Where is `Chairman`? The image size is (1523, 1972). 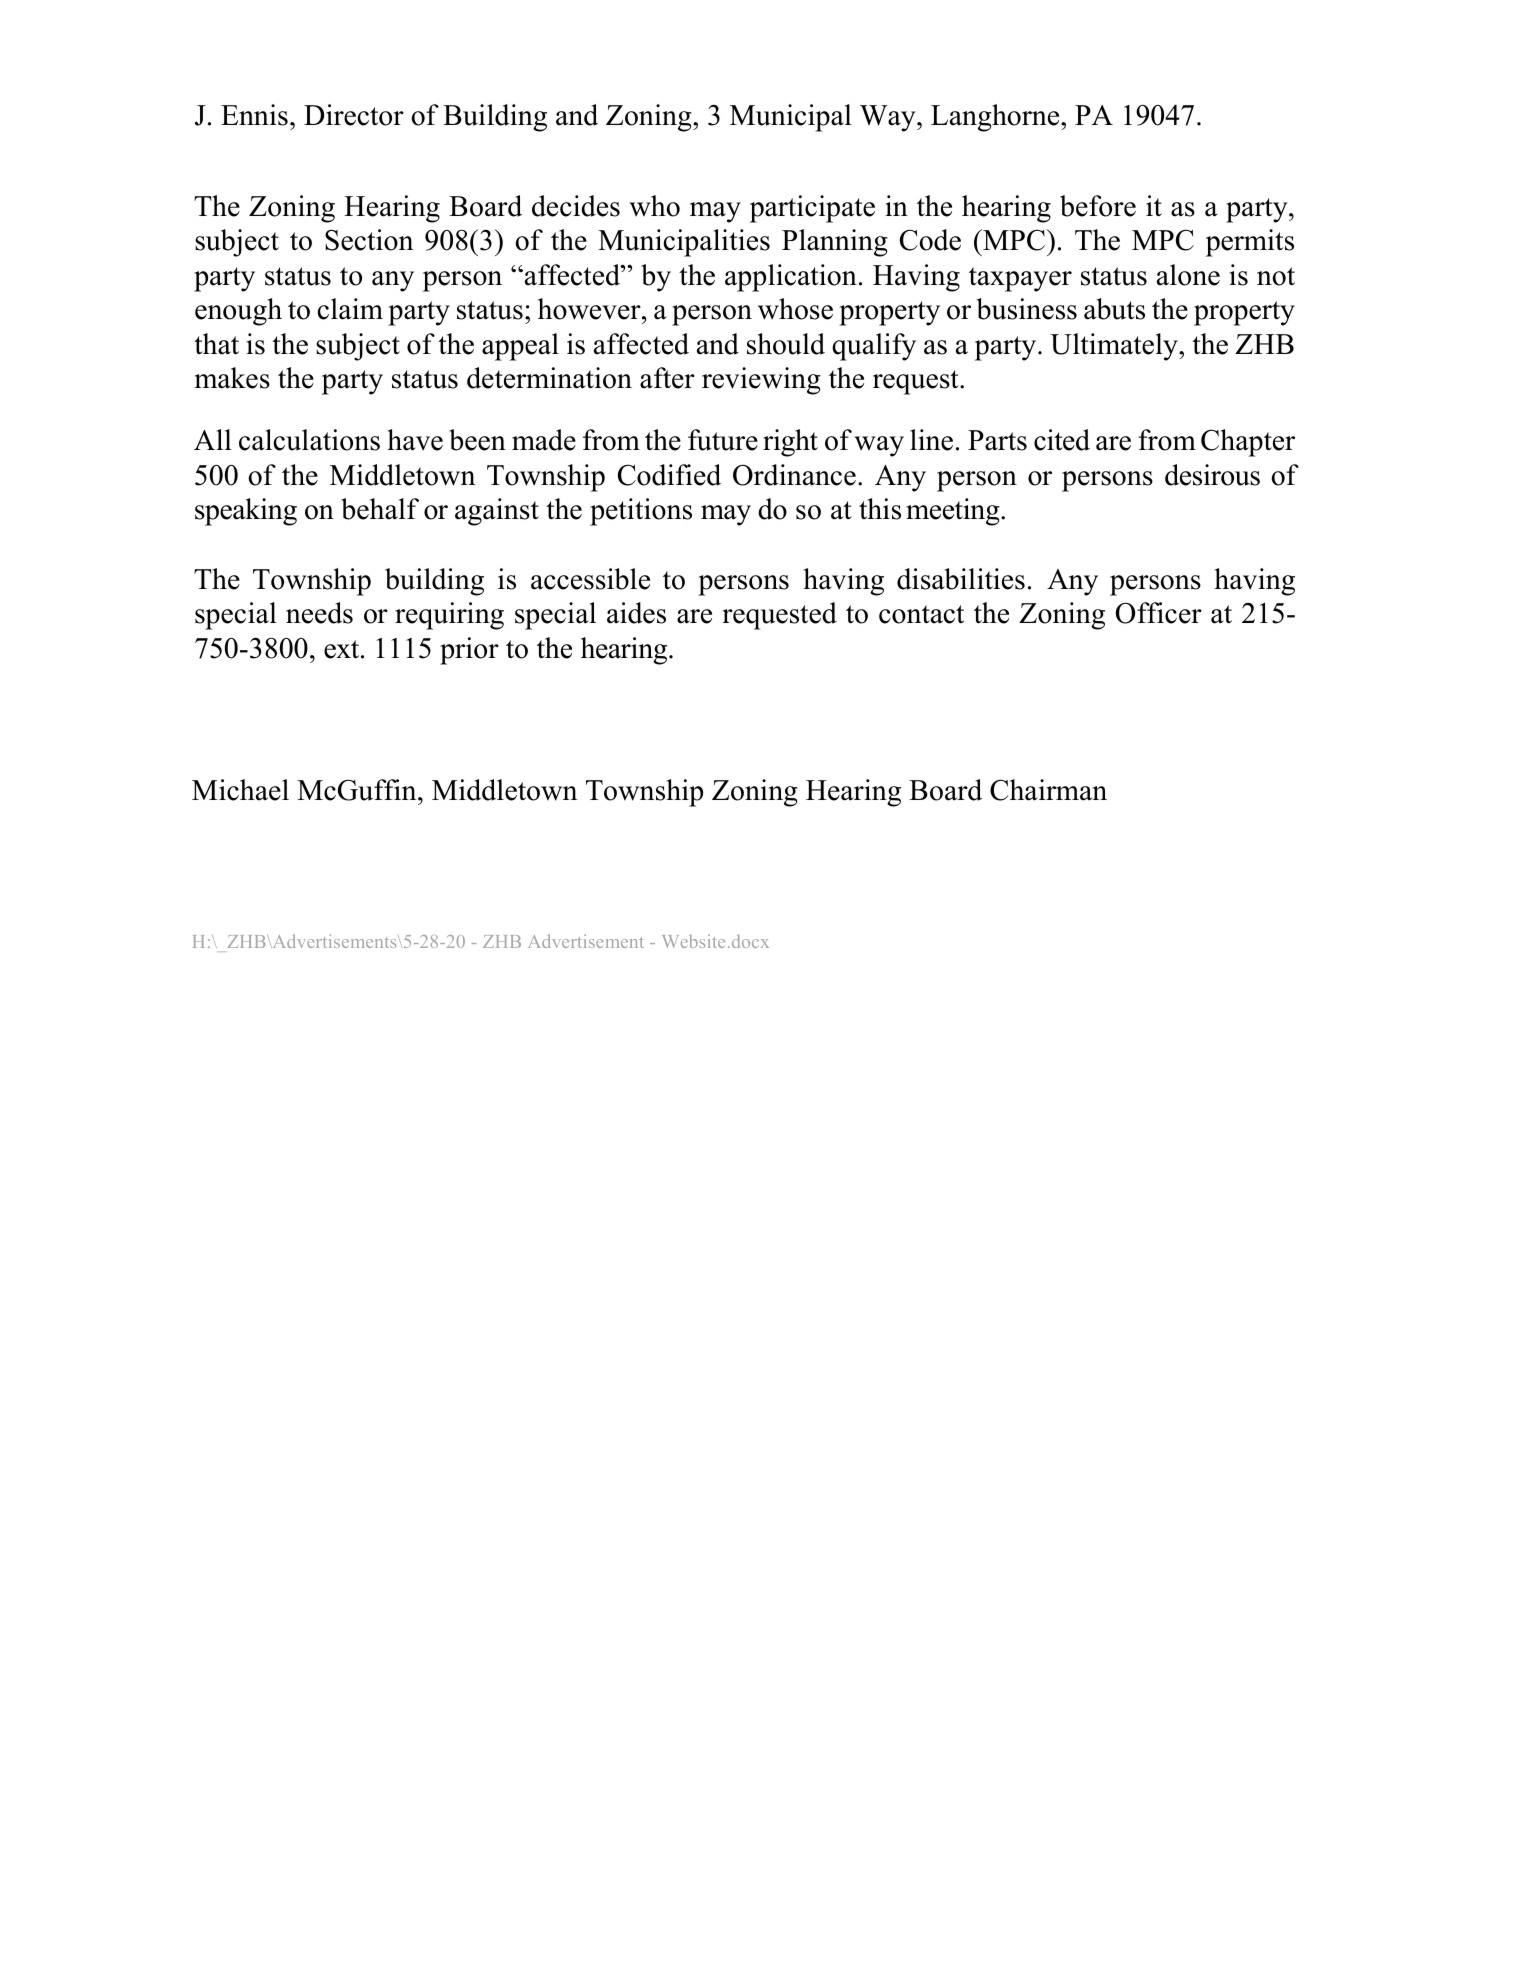
Chairman is located at coordinates (1048, 790).
